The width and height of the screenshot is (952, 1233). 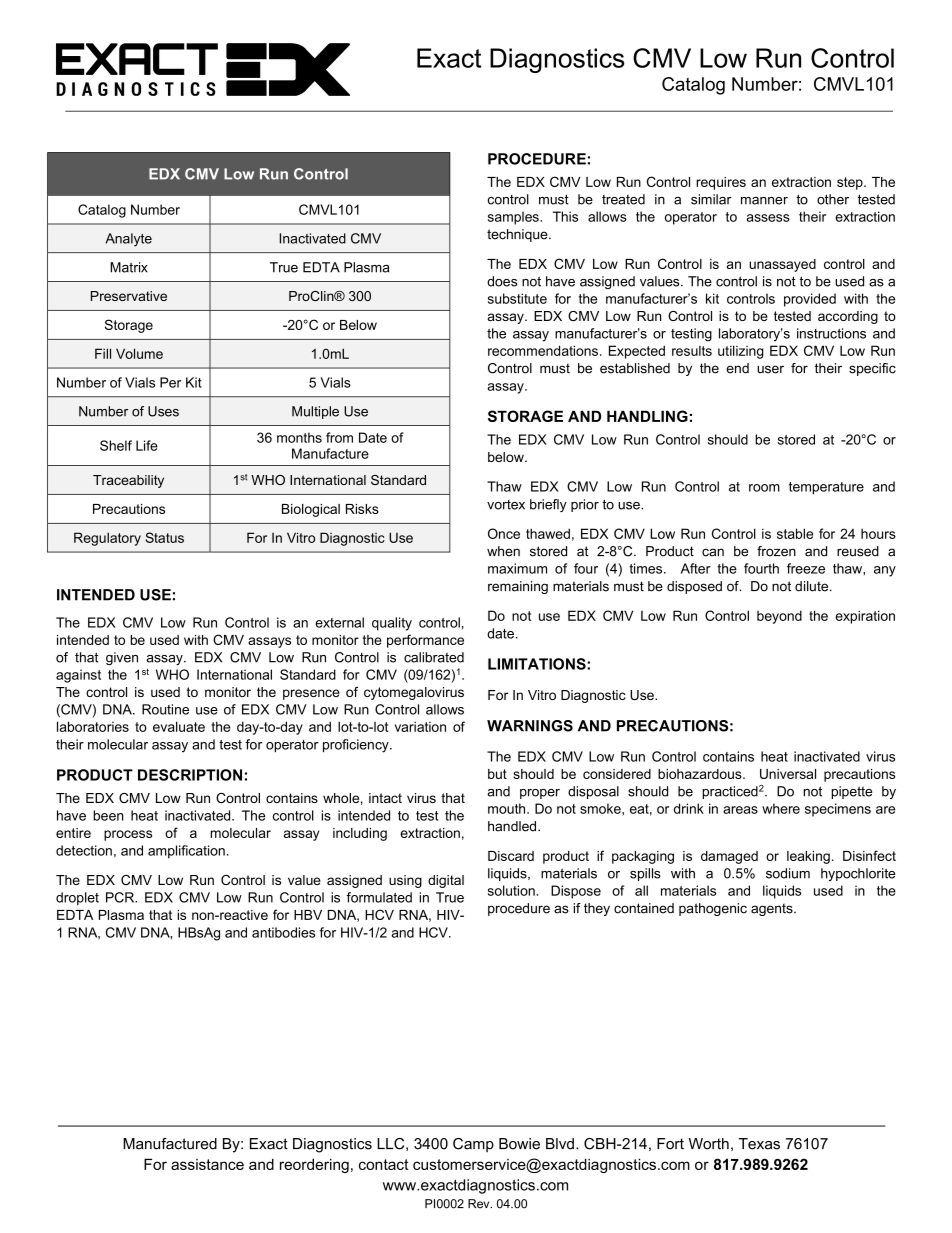 I want to click on samples, so click(x=514, y=218).
